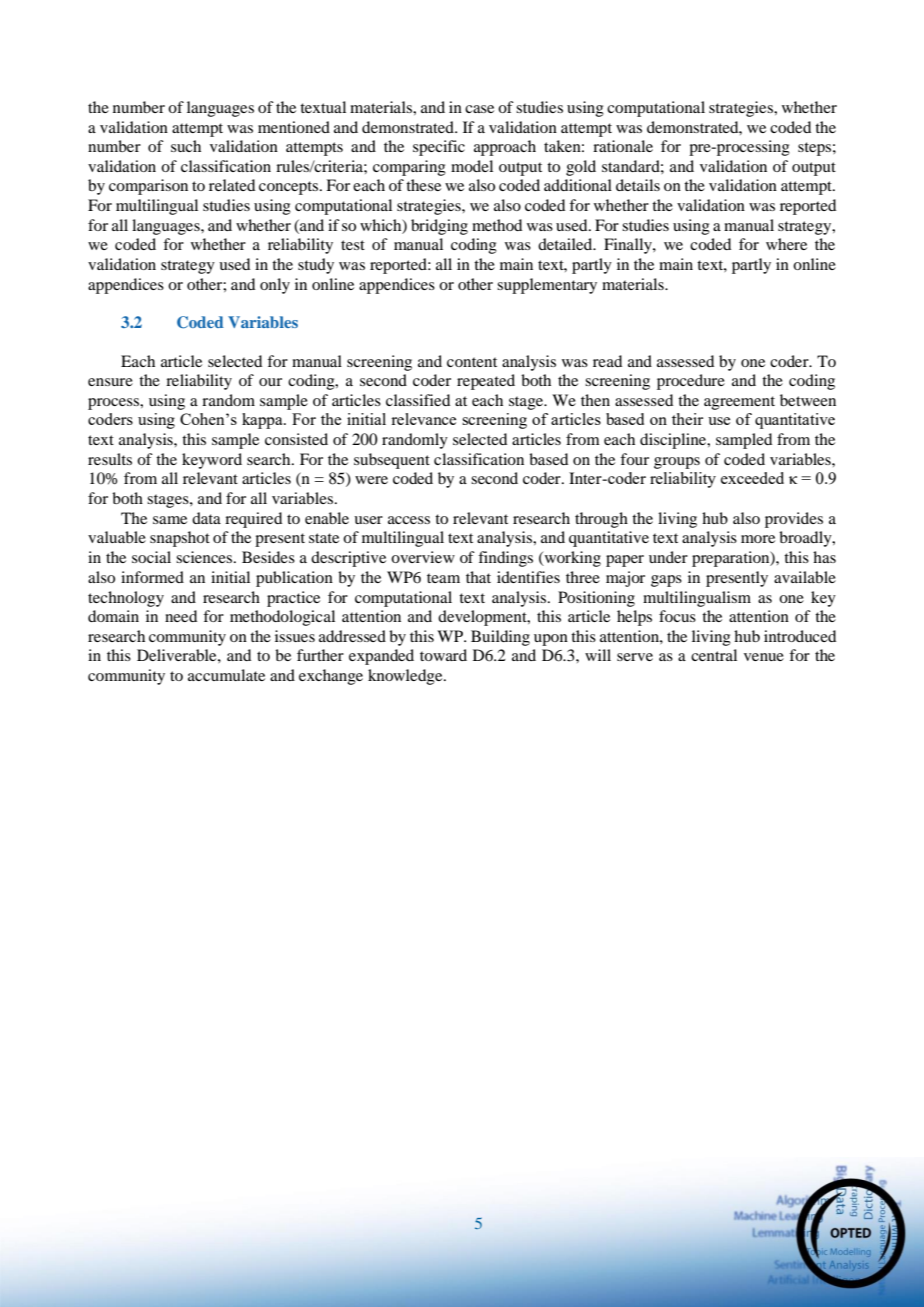 The width and height of the document is (924, 1307). Describe the element at coordinates (226, 675) in the document. I see `accumulate` at that location.
